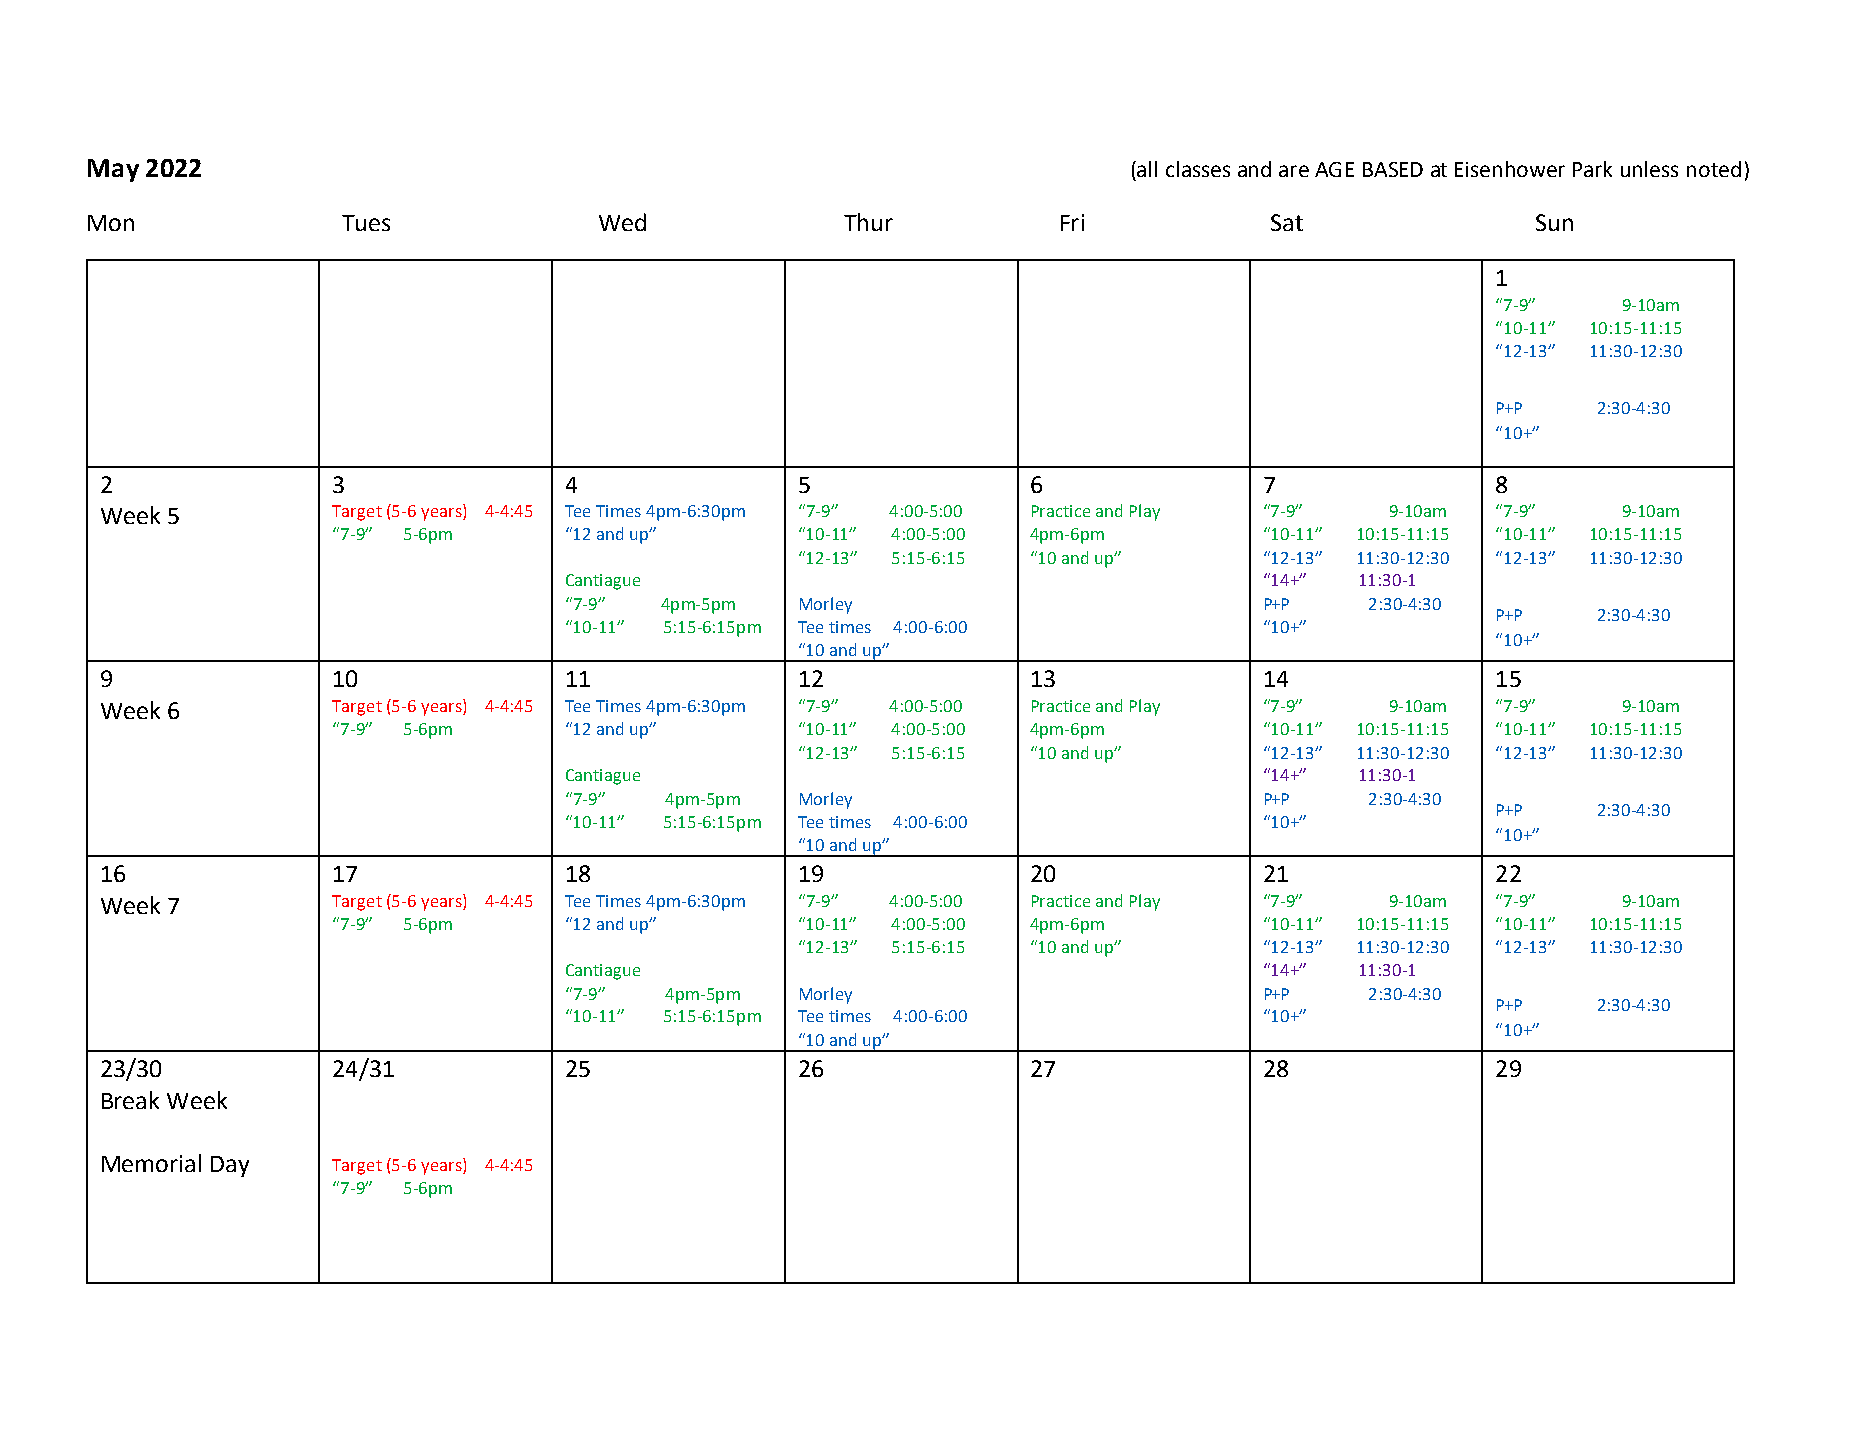  I want to click on Park, so click(1592, 169).
